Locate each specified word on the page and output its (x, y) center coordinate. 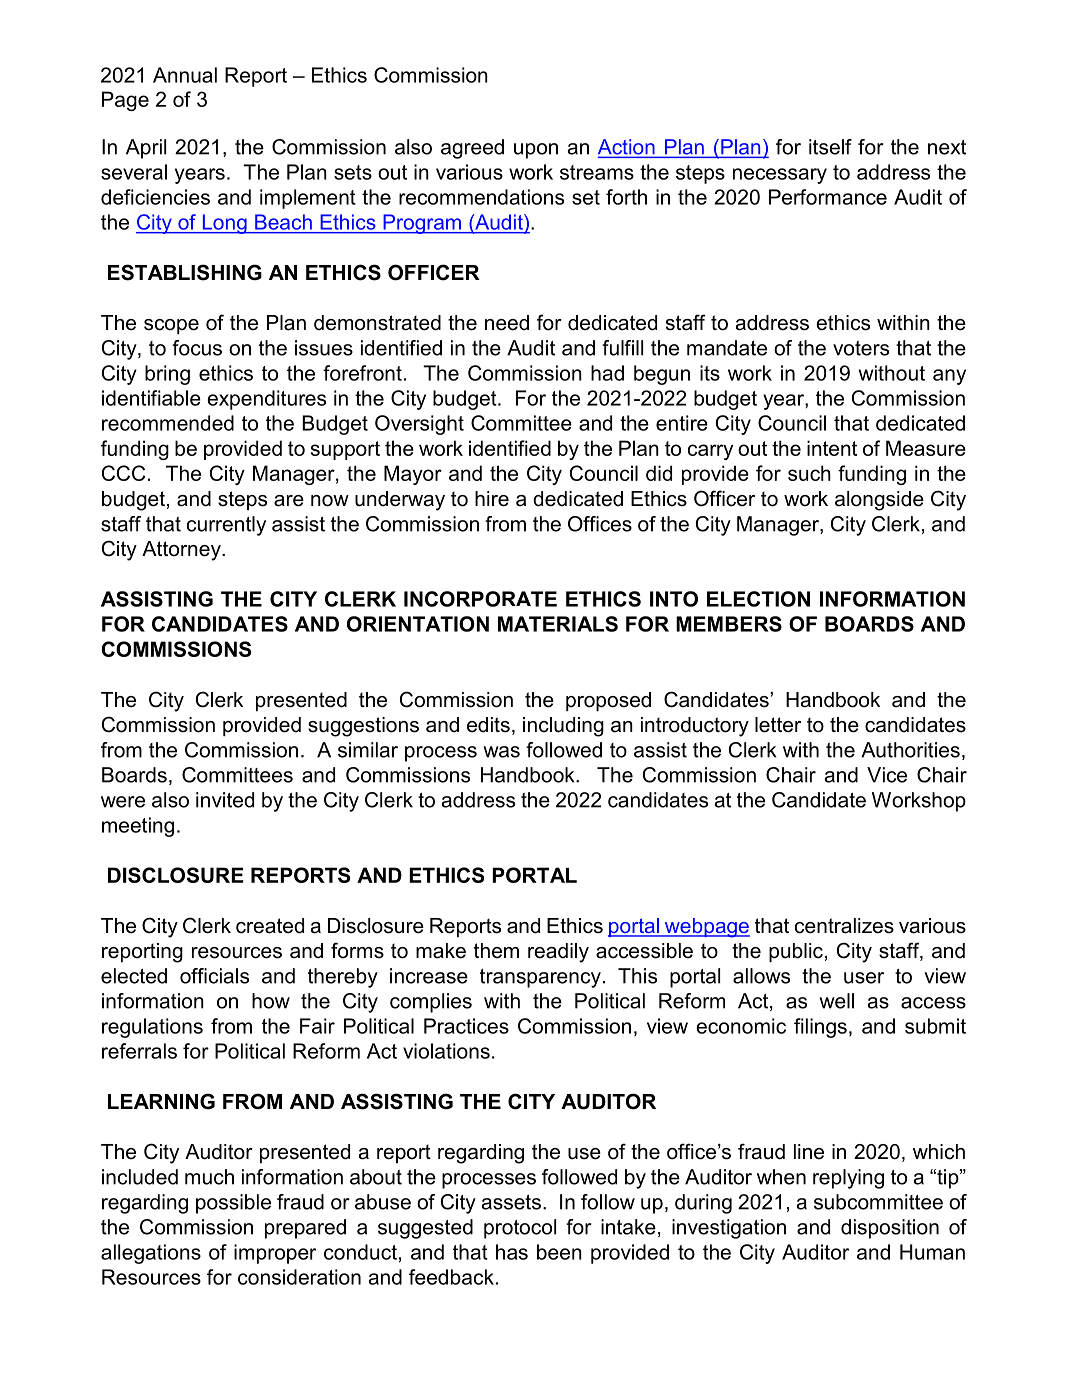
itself (830, 147)
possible (233, 1204)
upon (536, 151)
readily (558, 953)
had (607, 373)
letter (778, 725)
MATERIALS (558, 624)
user (864, 978)
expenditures (266, 400)
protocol (520, 1229)
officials (214, 976)
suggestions (363, 727)
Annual (185, 75)
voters (861, 348)
